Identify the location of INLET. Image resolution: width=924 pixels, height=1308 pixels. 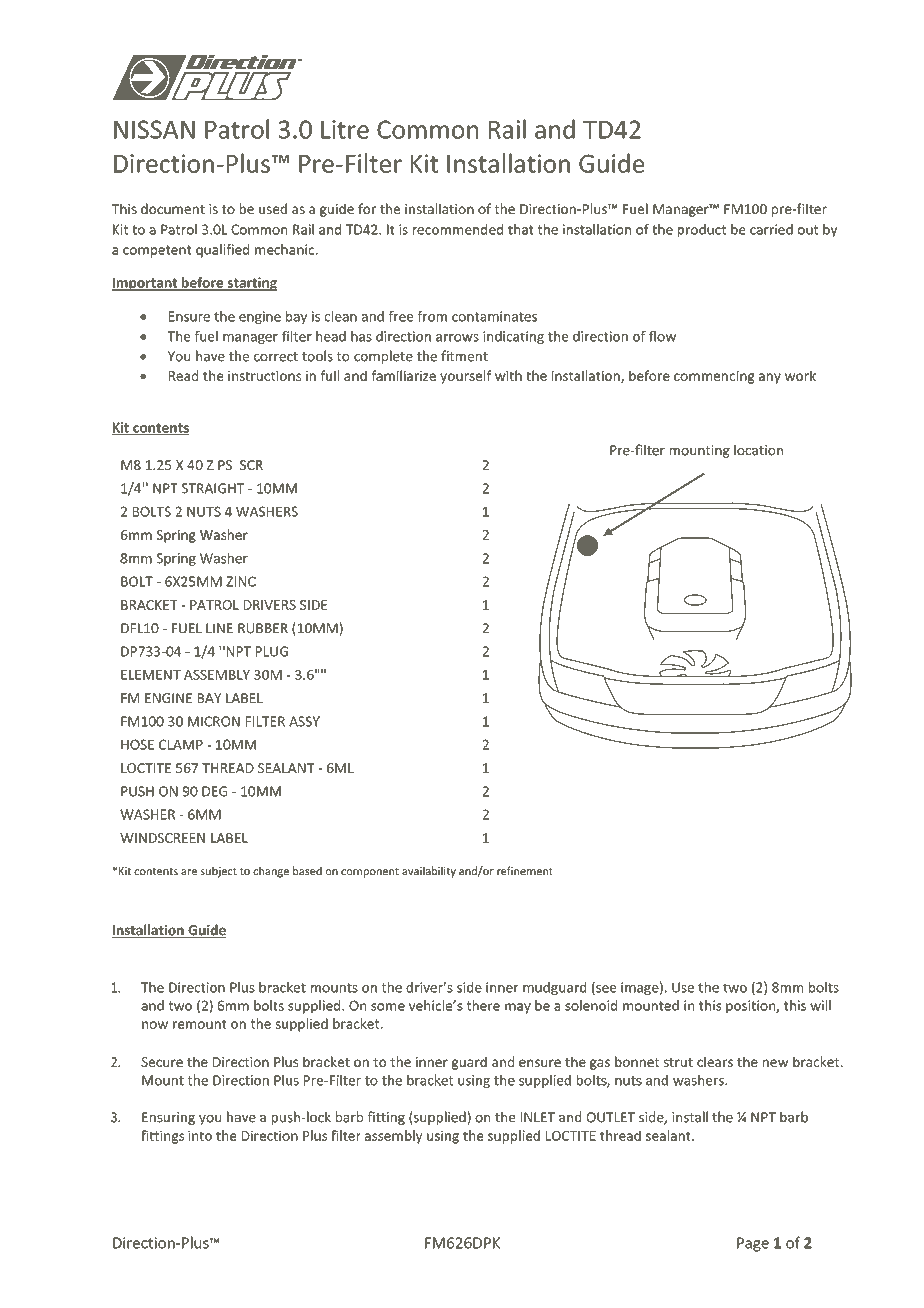
(538, 1117).
